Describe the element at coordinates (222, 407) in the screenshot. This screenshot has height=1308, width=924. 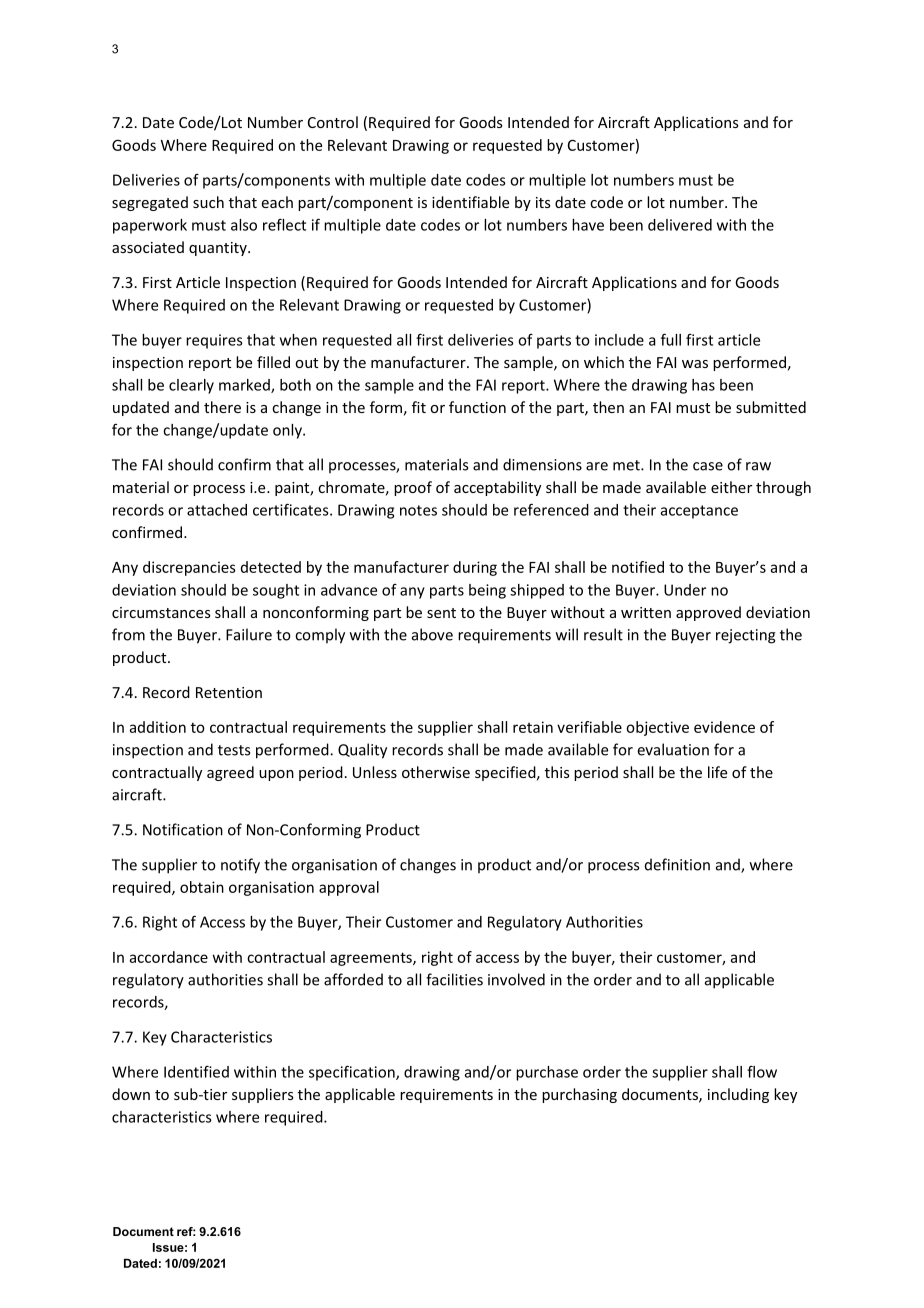
I see `there` at that location.
